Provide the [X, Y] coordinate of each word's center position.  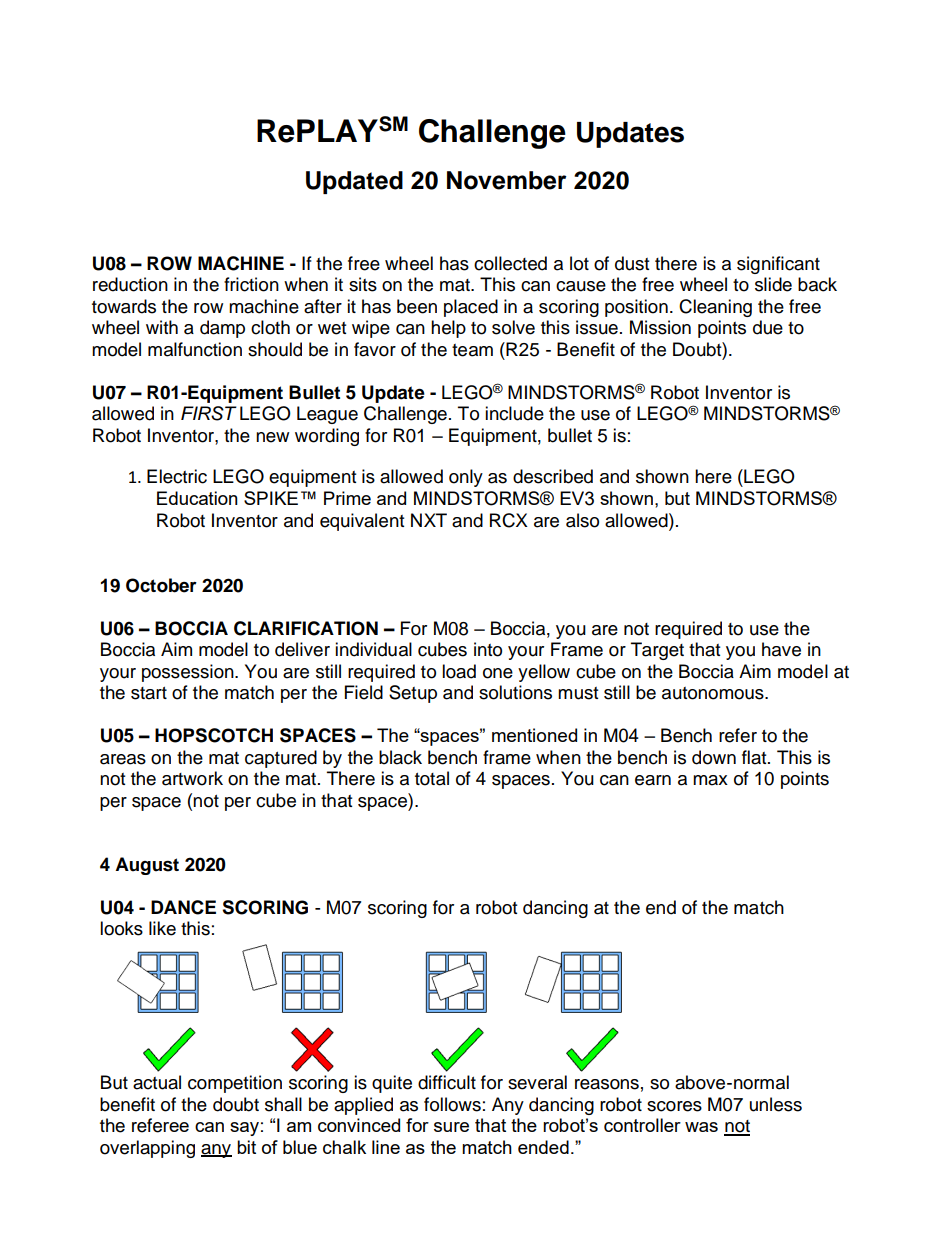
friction [251, 284]
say [244, 1129]
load [459, 671]
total [432, 778]
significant [778, 265]
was [701, 1127]
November [507, 180]
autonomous [714, 693]
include [514, 413]
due [768, 327]
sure [451, 1127]
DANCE [183, 907]
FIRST [209, 413]
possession [189, 673]
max [710, 780]
